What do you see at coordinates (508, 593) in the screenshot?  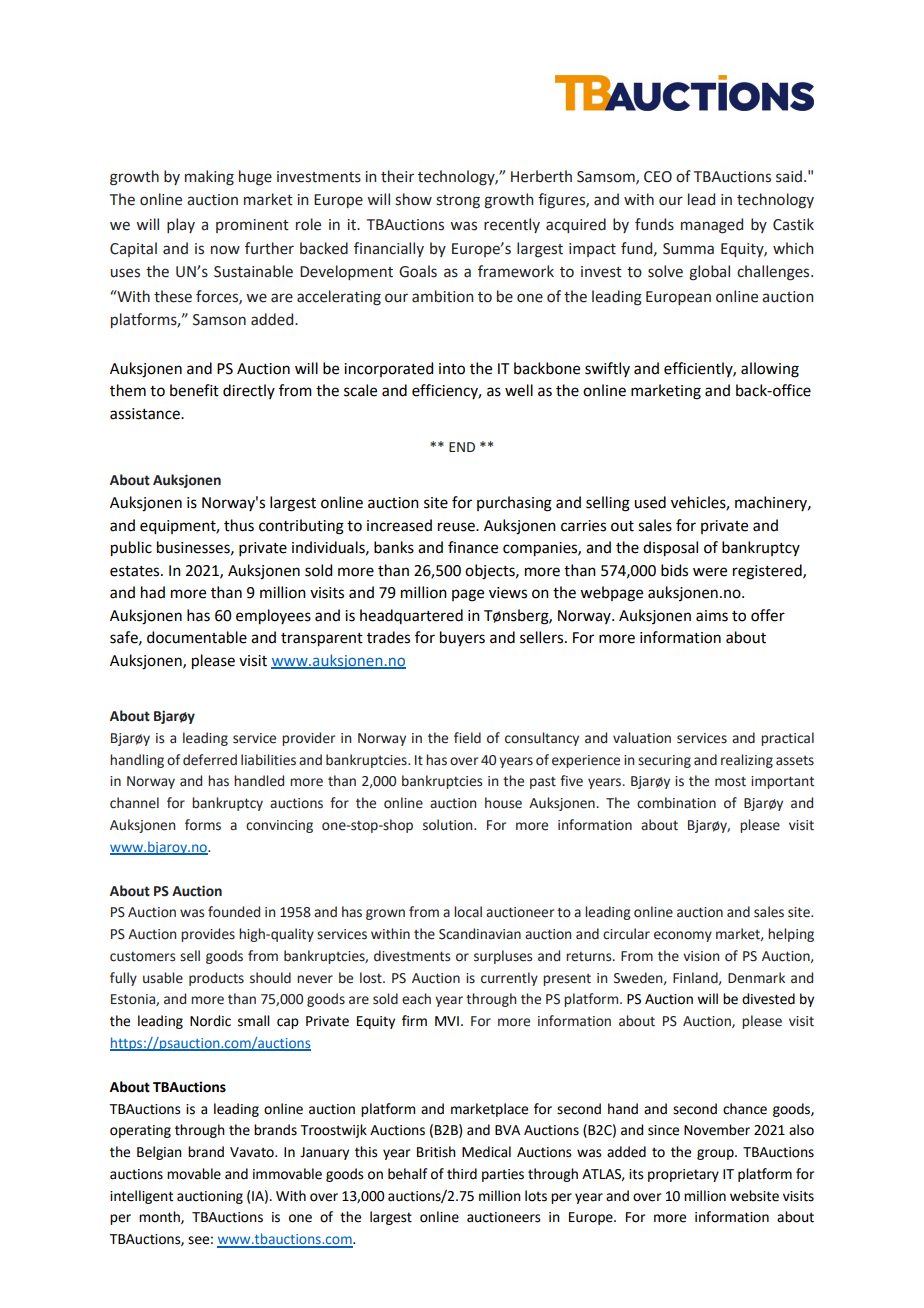 I see `views` at bounding box center [508, 593].
